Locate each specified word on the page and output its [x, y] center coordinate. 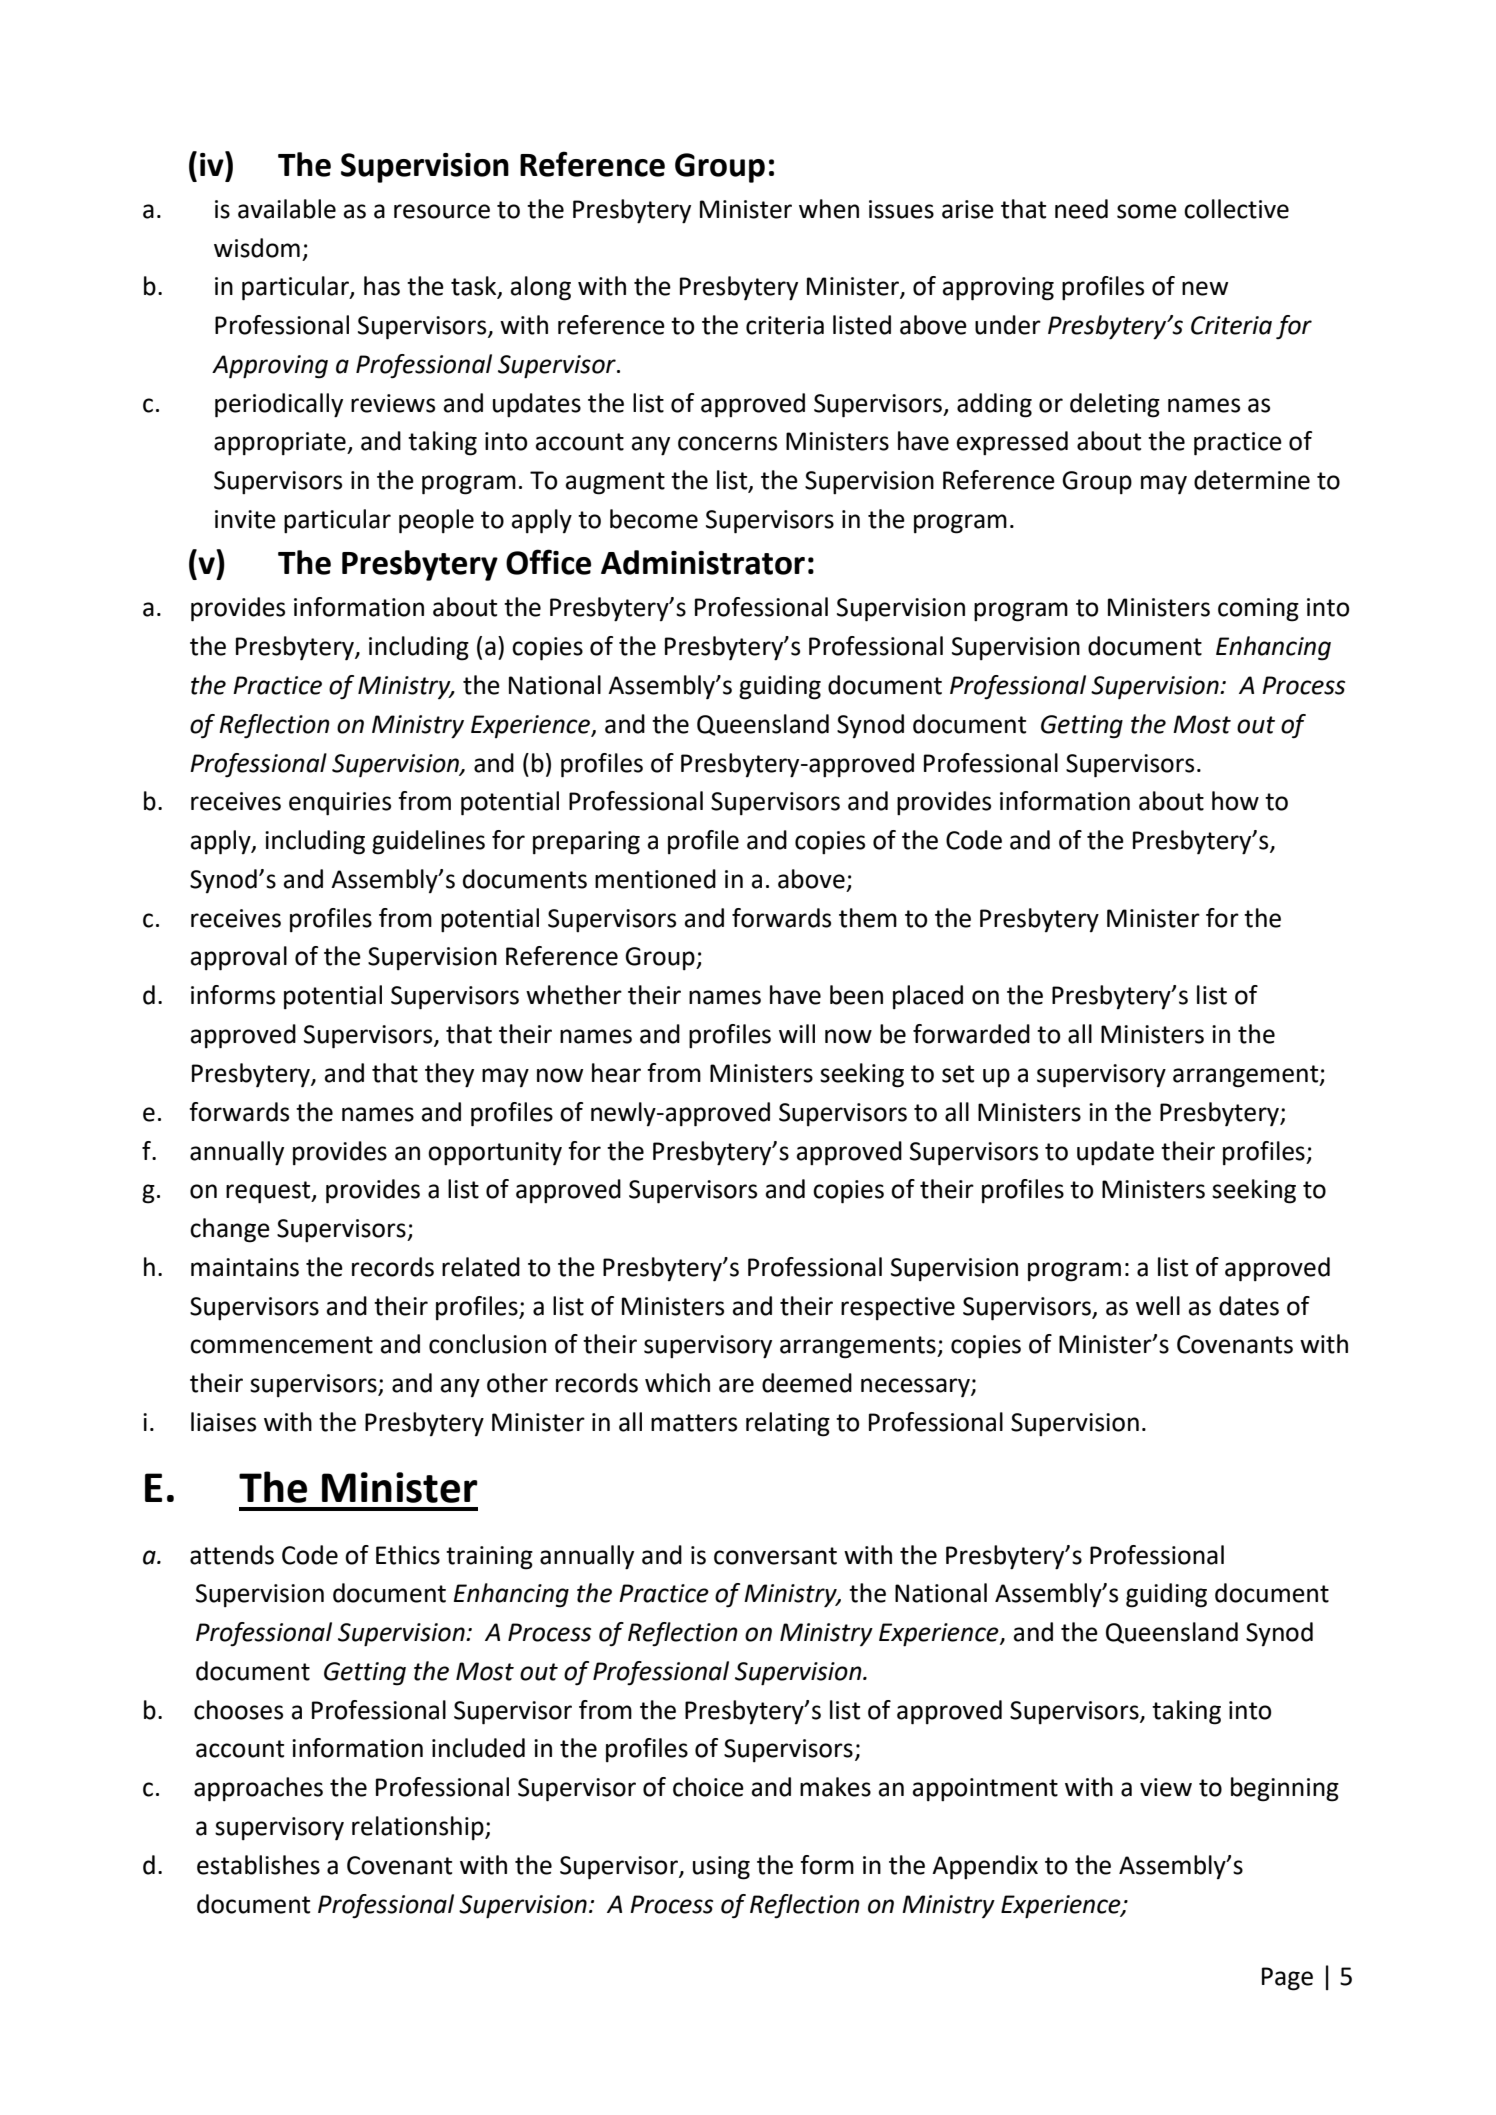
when [829, 209]
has [382, 286]
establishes [258, 1865]
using [721, 1868]
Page [1287, 1979]
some [1147, 211]
